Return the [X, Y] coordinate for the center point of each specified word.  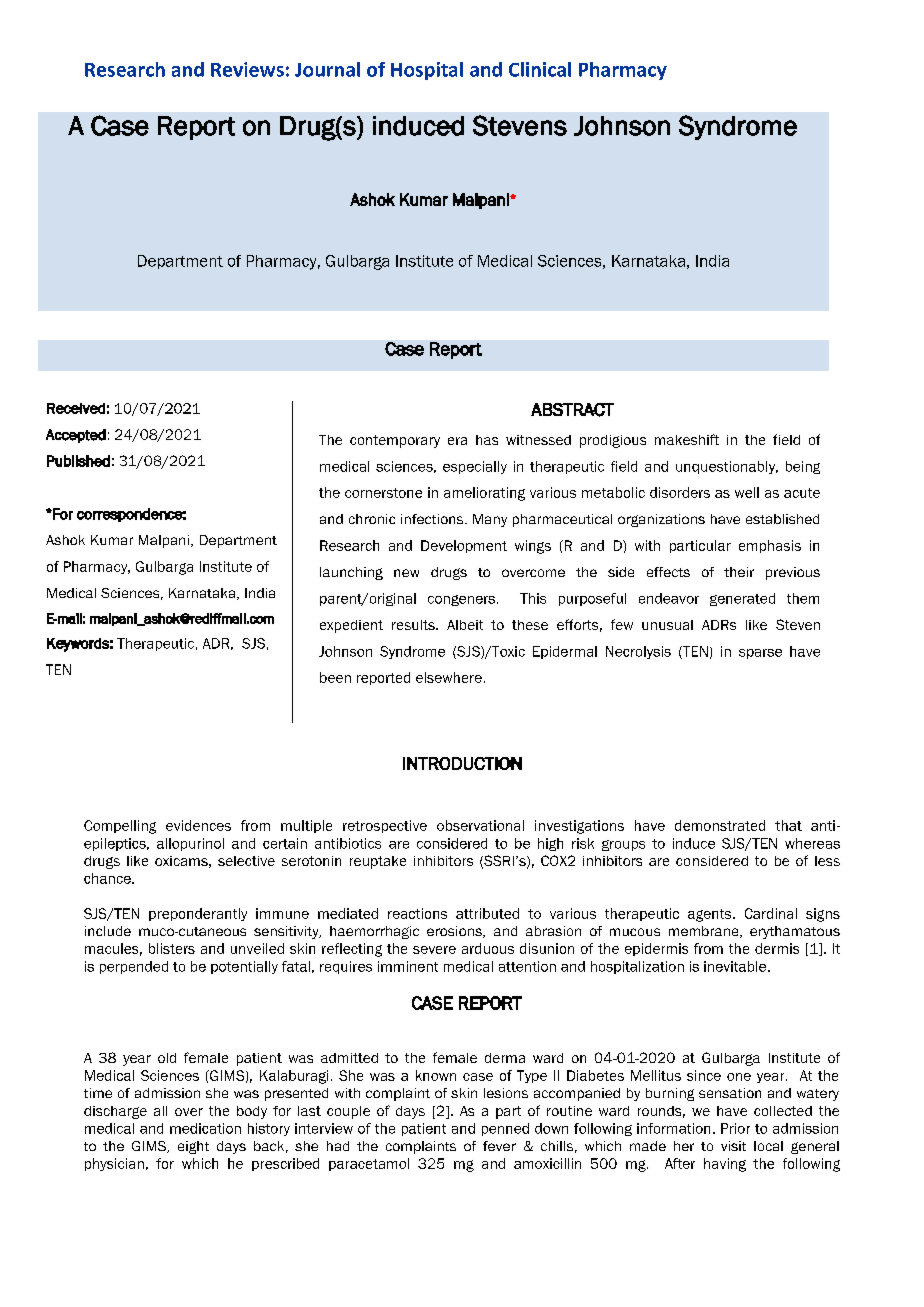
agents [711, 915]
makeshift [687, 439]
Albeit [465, 625]
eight [193, 1147]
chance [108, 878]
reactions [417, 913]
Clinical [540, 69]
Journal [327, 69]
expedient [351, 626]
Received [76, 408]
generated [742, 599]
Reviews [247, 69]
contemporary [395, 441]
